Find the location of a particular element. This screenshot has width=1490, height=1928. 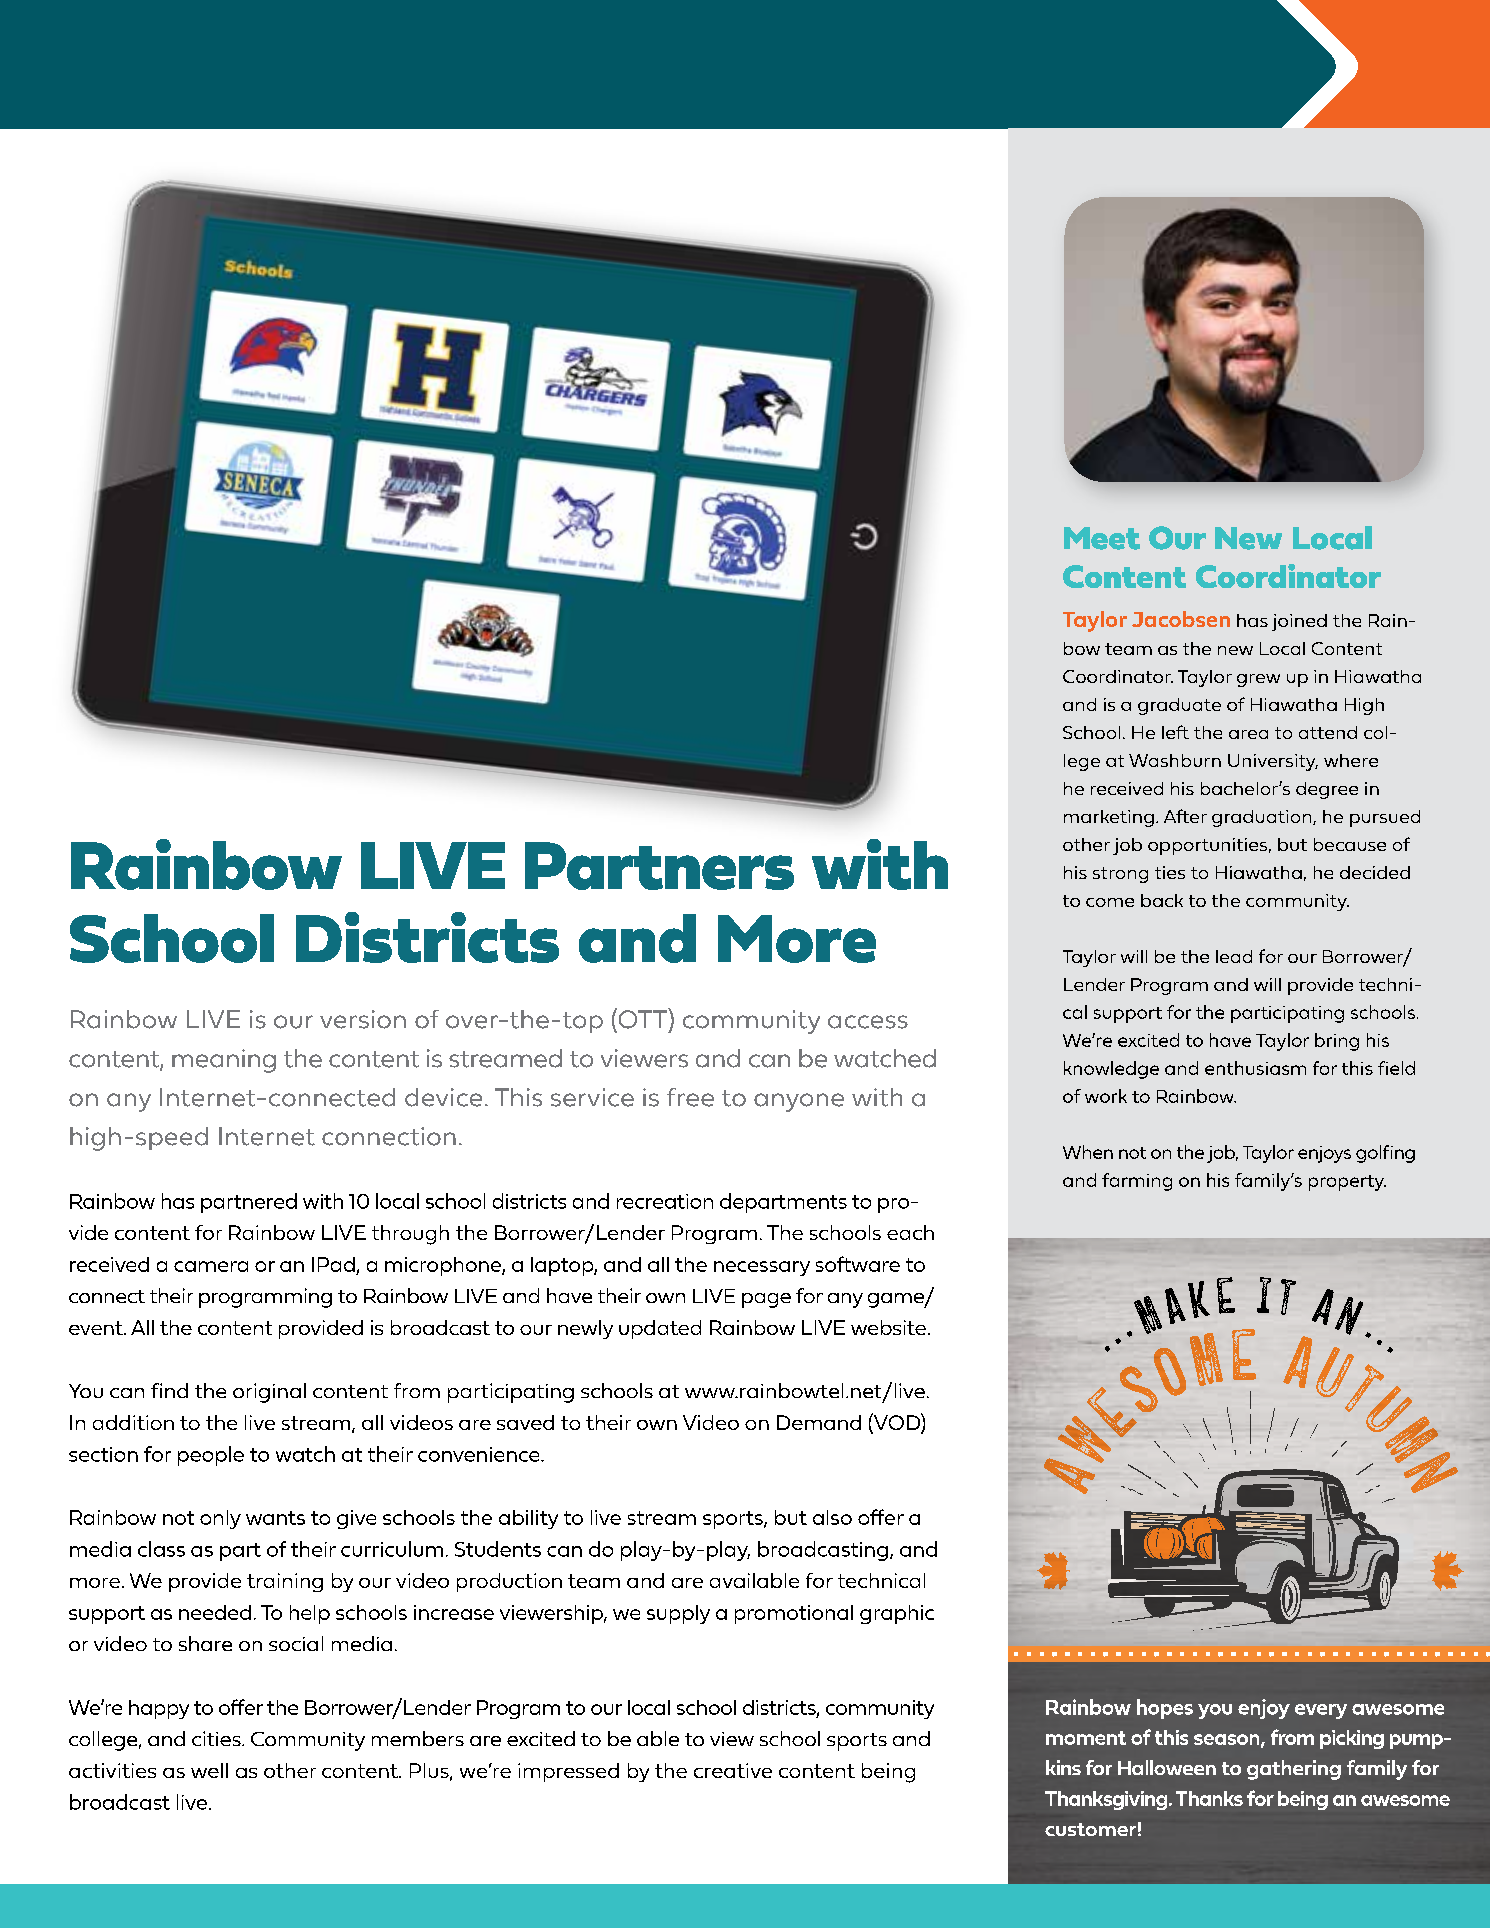

meaning is located at coordinates (224, 1061).
